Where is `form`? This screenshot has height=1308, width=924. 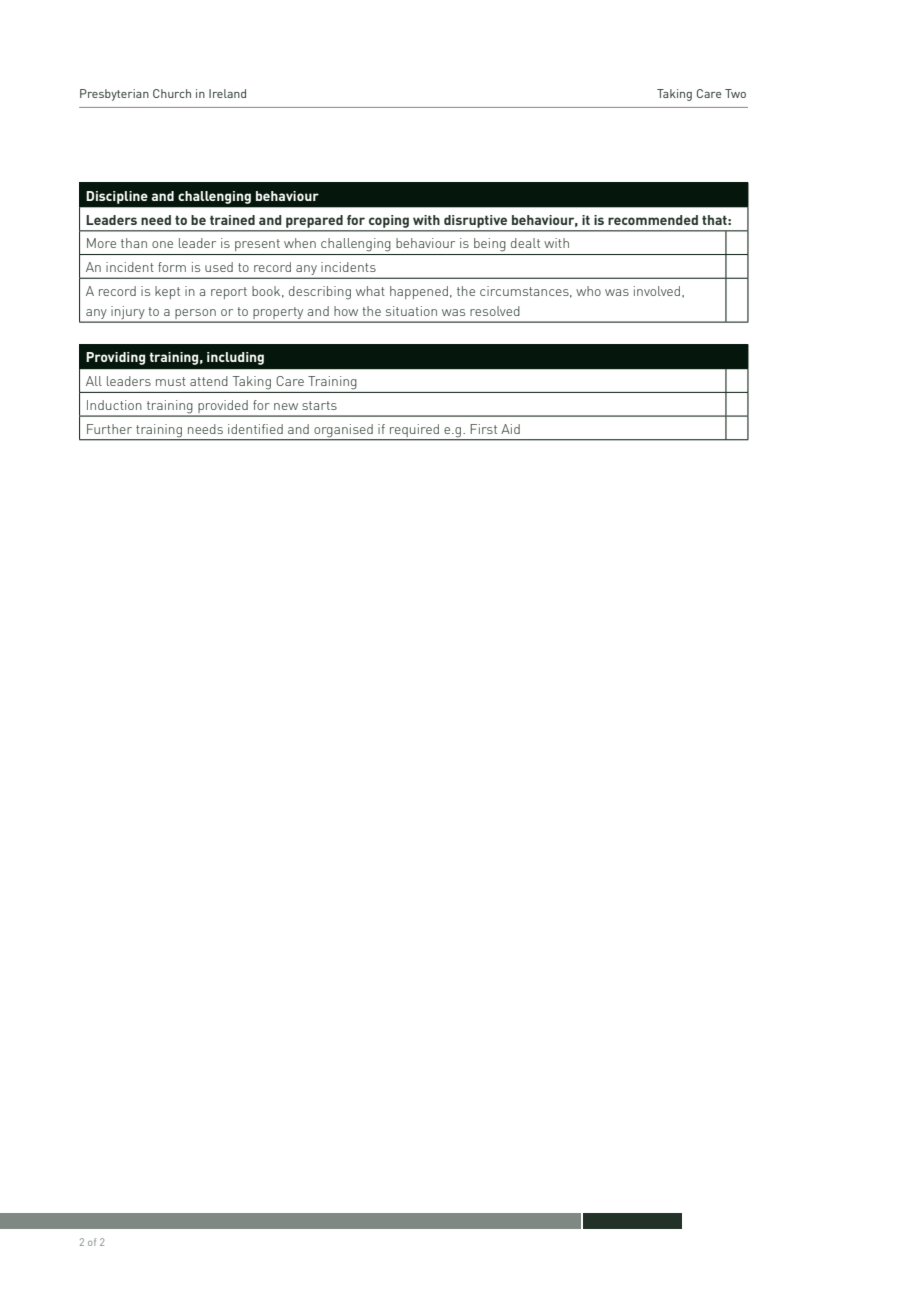
form is located at coordinates (172, 267).
